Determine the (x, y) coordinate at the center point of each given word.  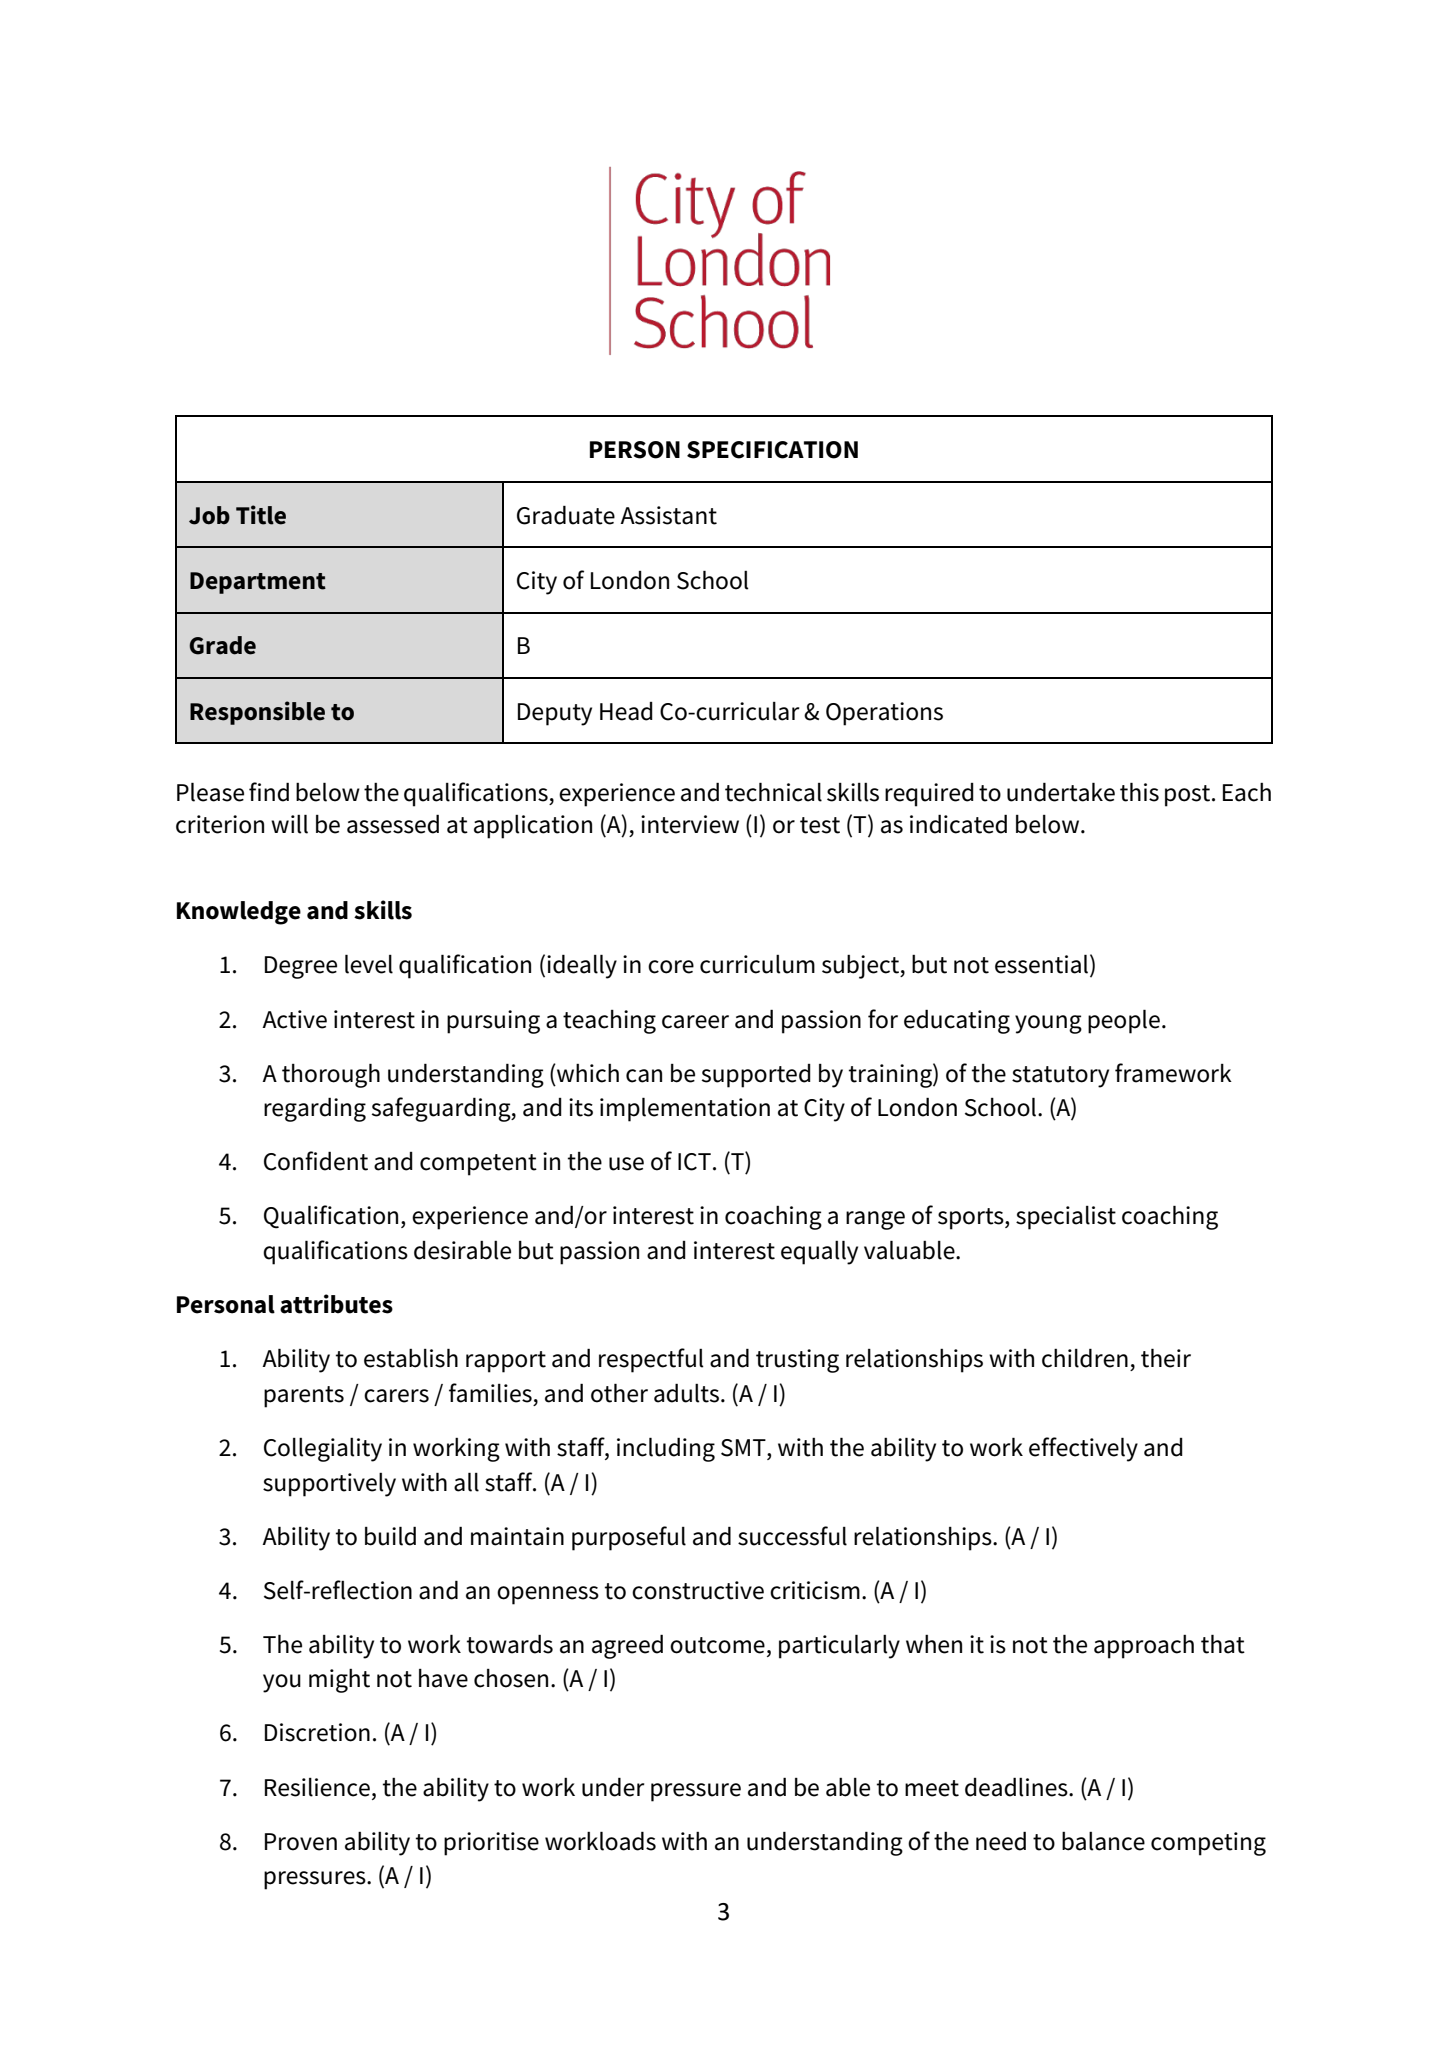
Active (294, 1019)
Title (261, 515)
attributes (336, 1304)
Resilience (317, 1787)
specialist (1066, 1218)
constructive (698, 1590)
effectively (1083, 1449)
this (1139, 792)
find (269, 792)
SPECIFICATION (772, 450)
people (1124, 1021)
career (695, 1022)
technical (773, 792)
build (390, 1536)
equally (819, 1252)
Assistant (668, 515)
